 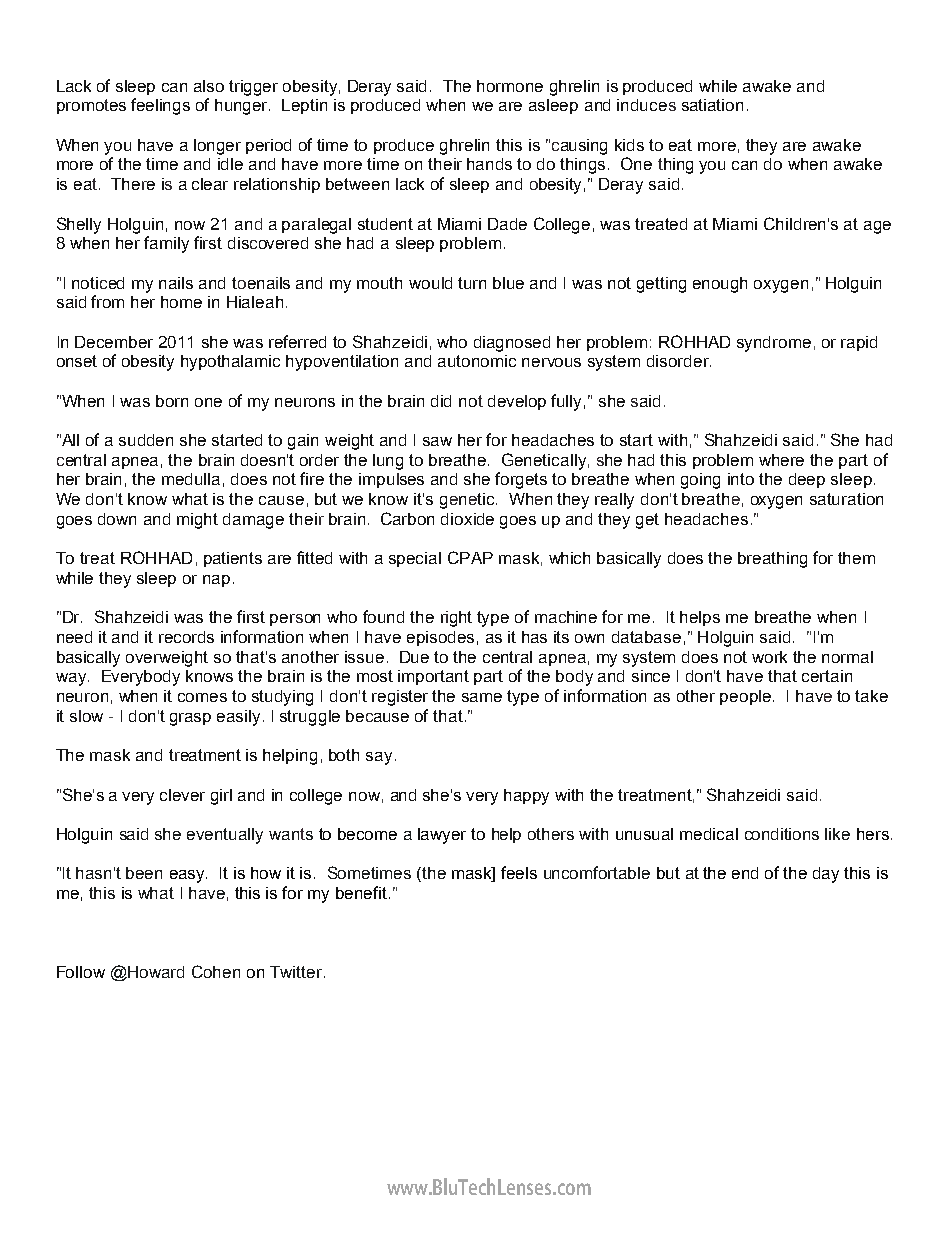 I want to click on saturation, so click(x=846, y=499).
